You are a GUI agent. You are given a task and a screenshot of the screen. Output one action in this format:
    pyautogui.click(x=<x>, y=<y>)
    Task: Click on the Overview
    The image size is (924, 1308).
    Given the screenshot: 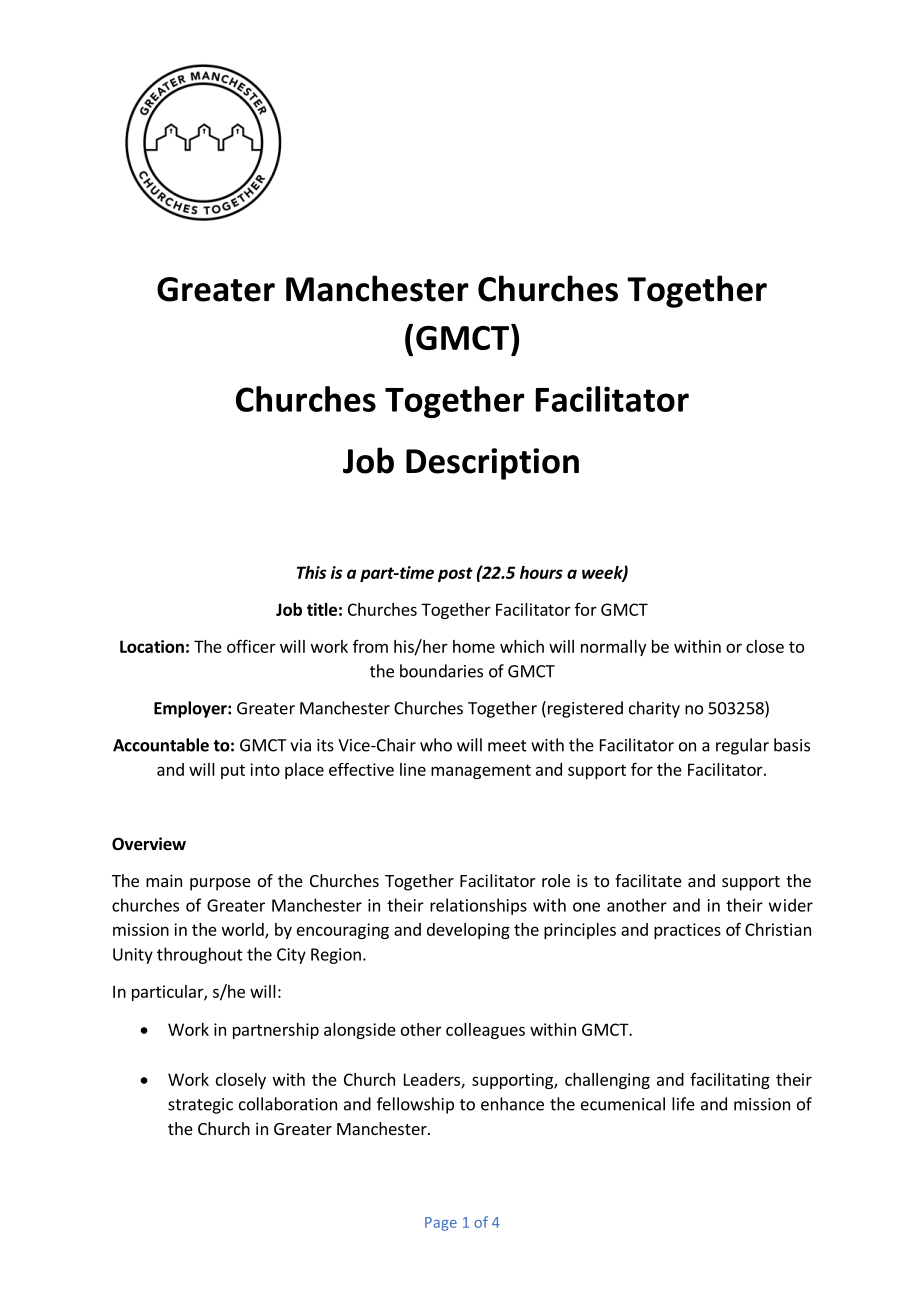 What is the action you would take?
    pyautogui.click(x=149, y=844)
